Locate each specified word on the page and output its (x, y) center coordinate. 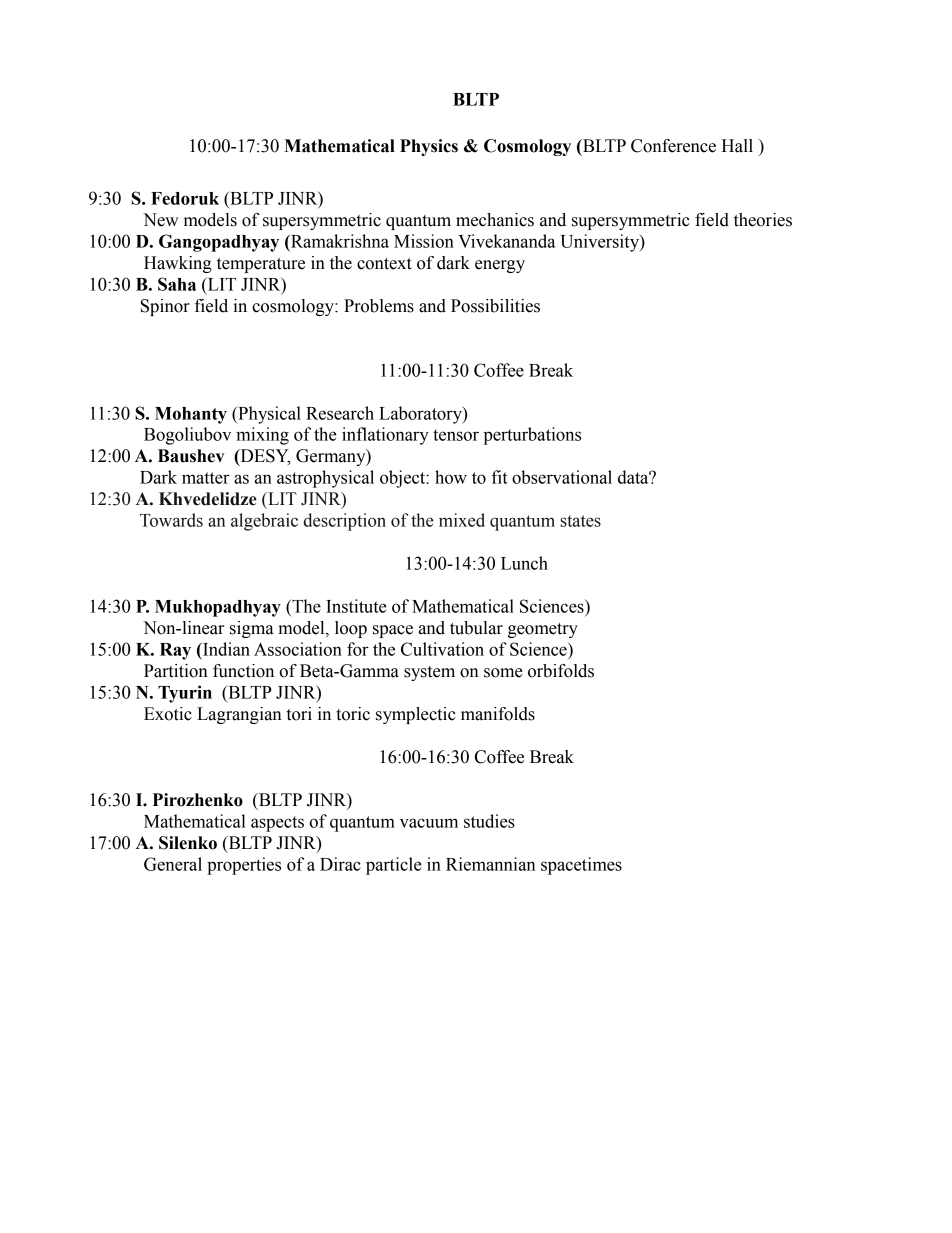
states (580, 521)
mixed (462, 520)
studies (489, 821)
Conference (673, 146)
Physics (429, 147)
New (160, 220)
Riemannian (491, 864)
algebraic (264, 522)
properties (244, 866)
